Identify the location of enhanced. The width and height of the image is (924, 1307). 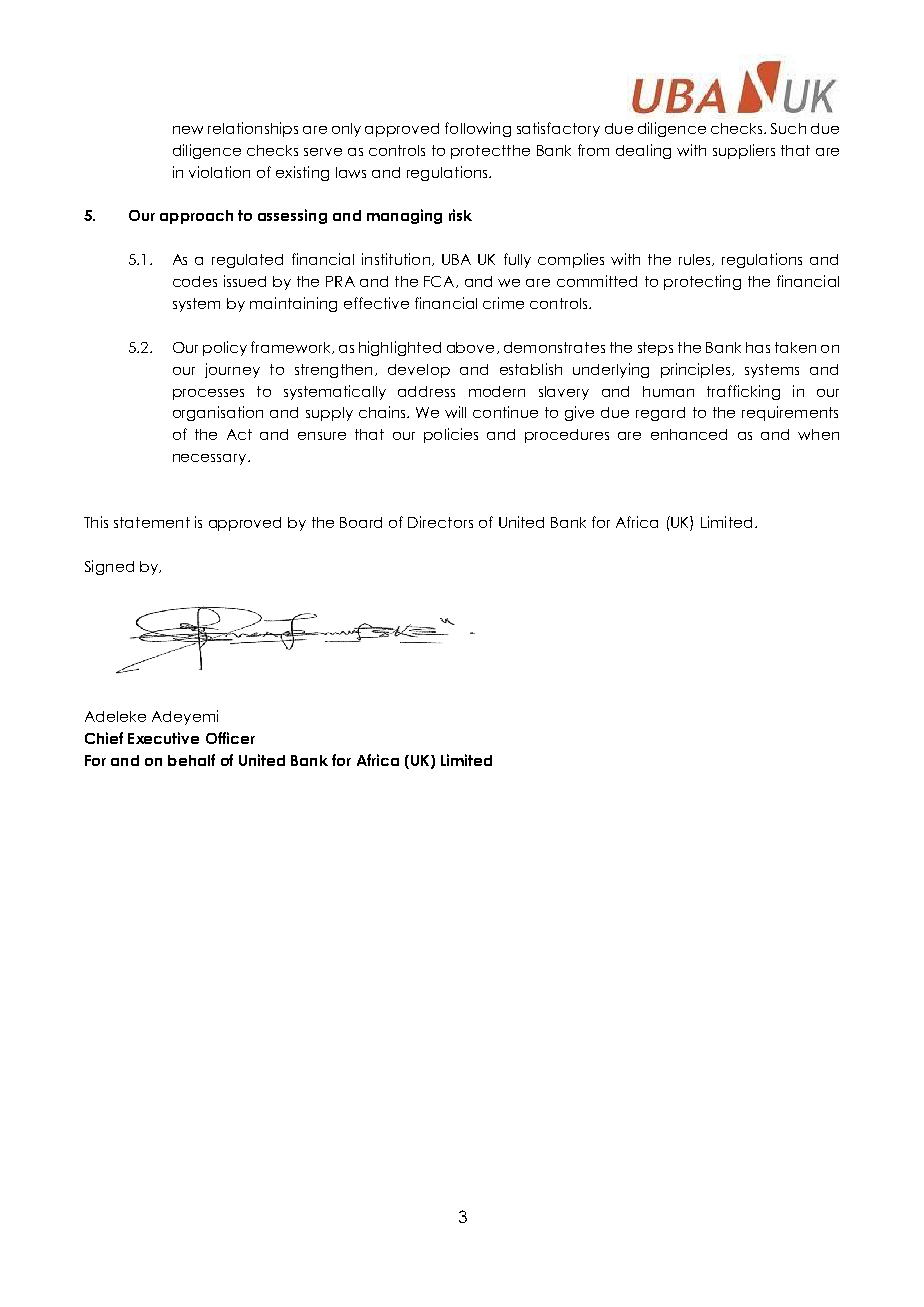
(689, 434).
